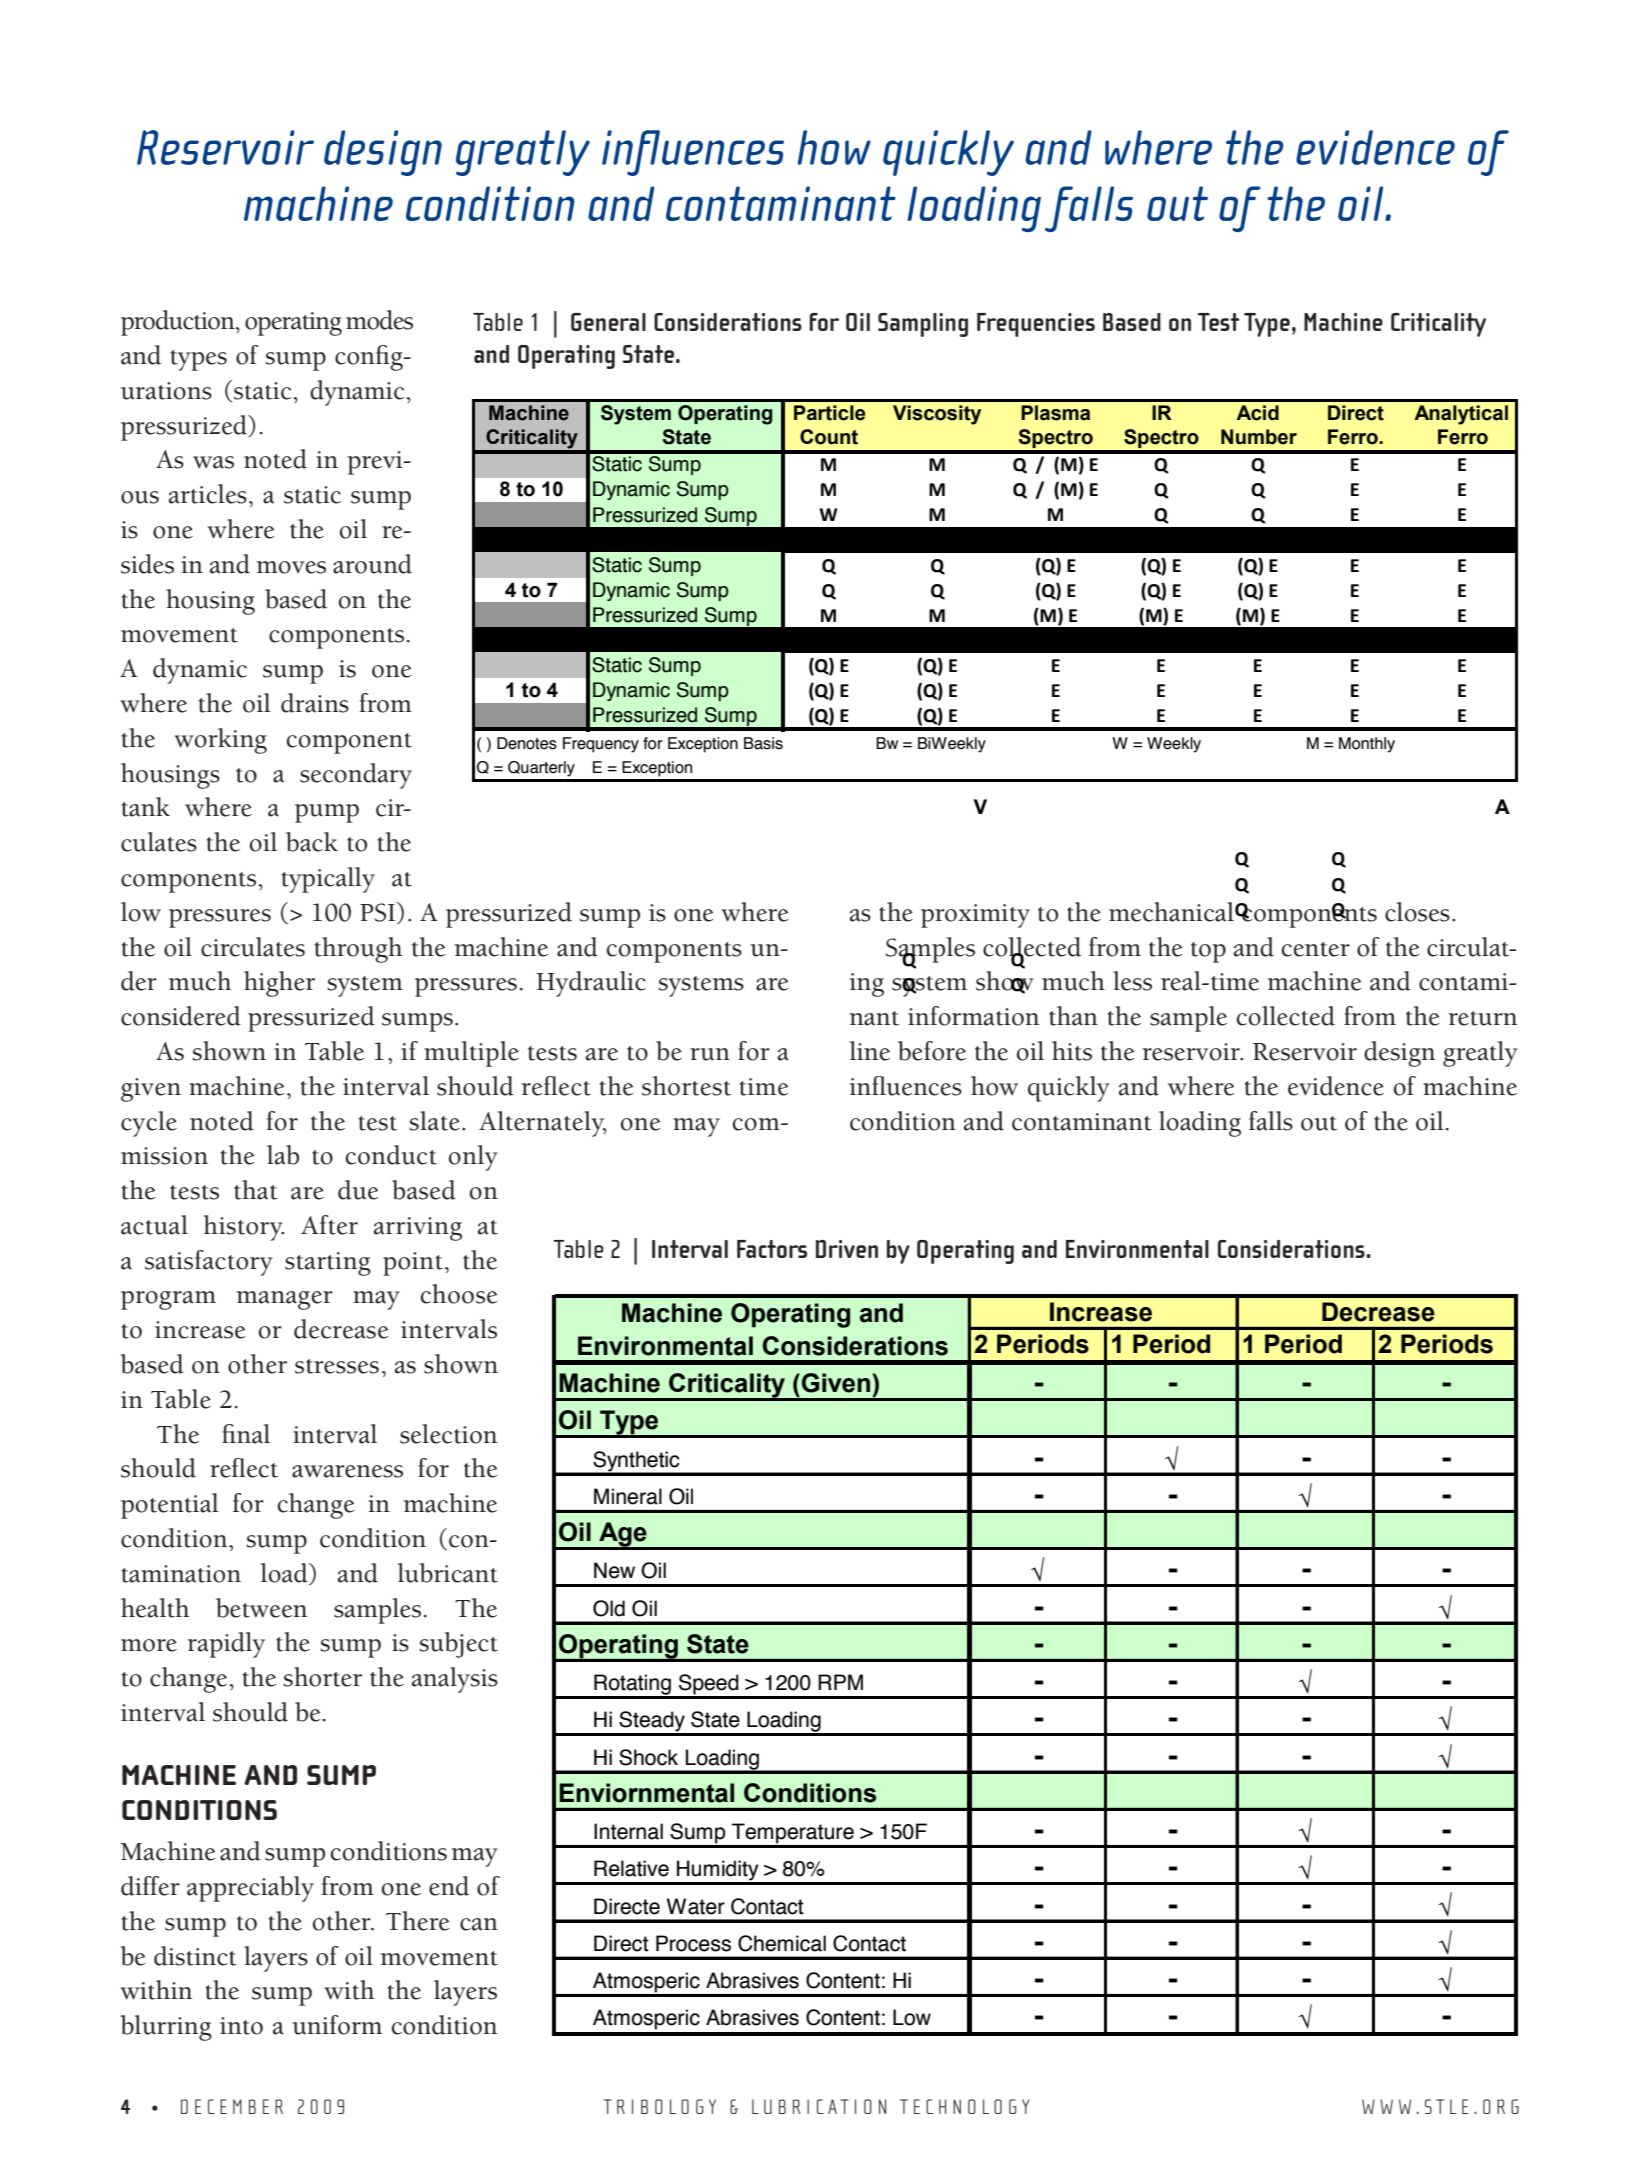 The width and height of the page is (1638, 2168). Describe the element at coordinates (847, 1249) in the page. I see `Driven` at that location.
